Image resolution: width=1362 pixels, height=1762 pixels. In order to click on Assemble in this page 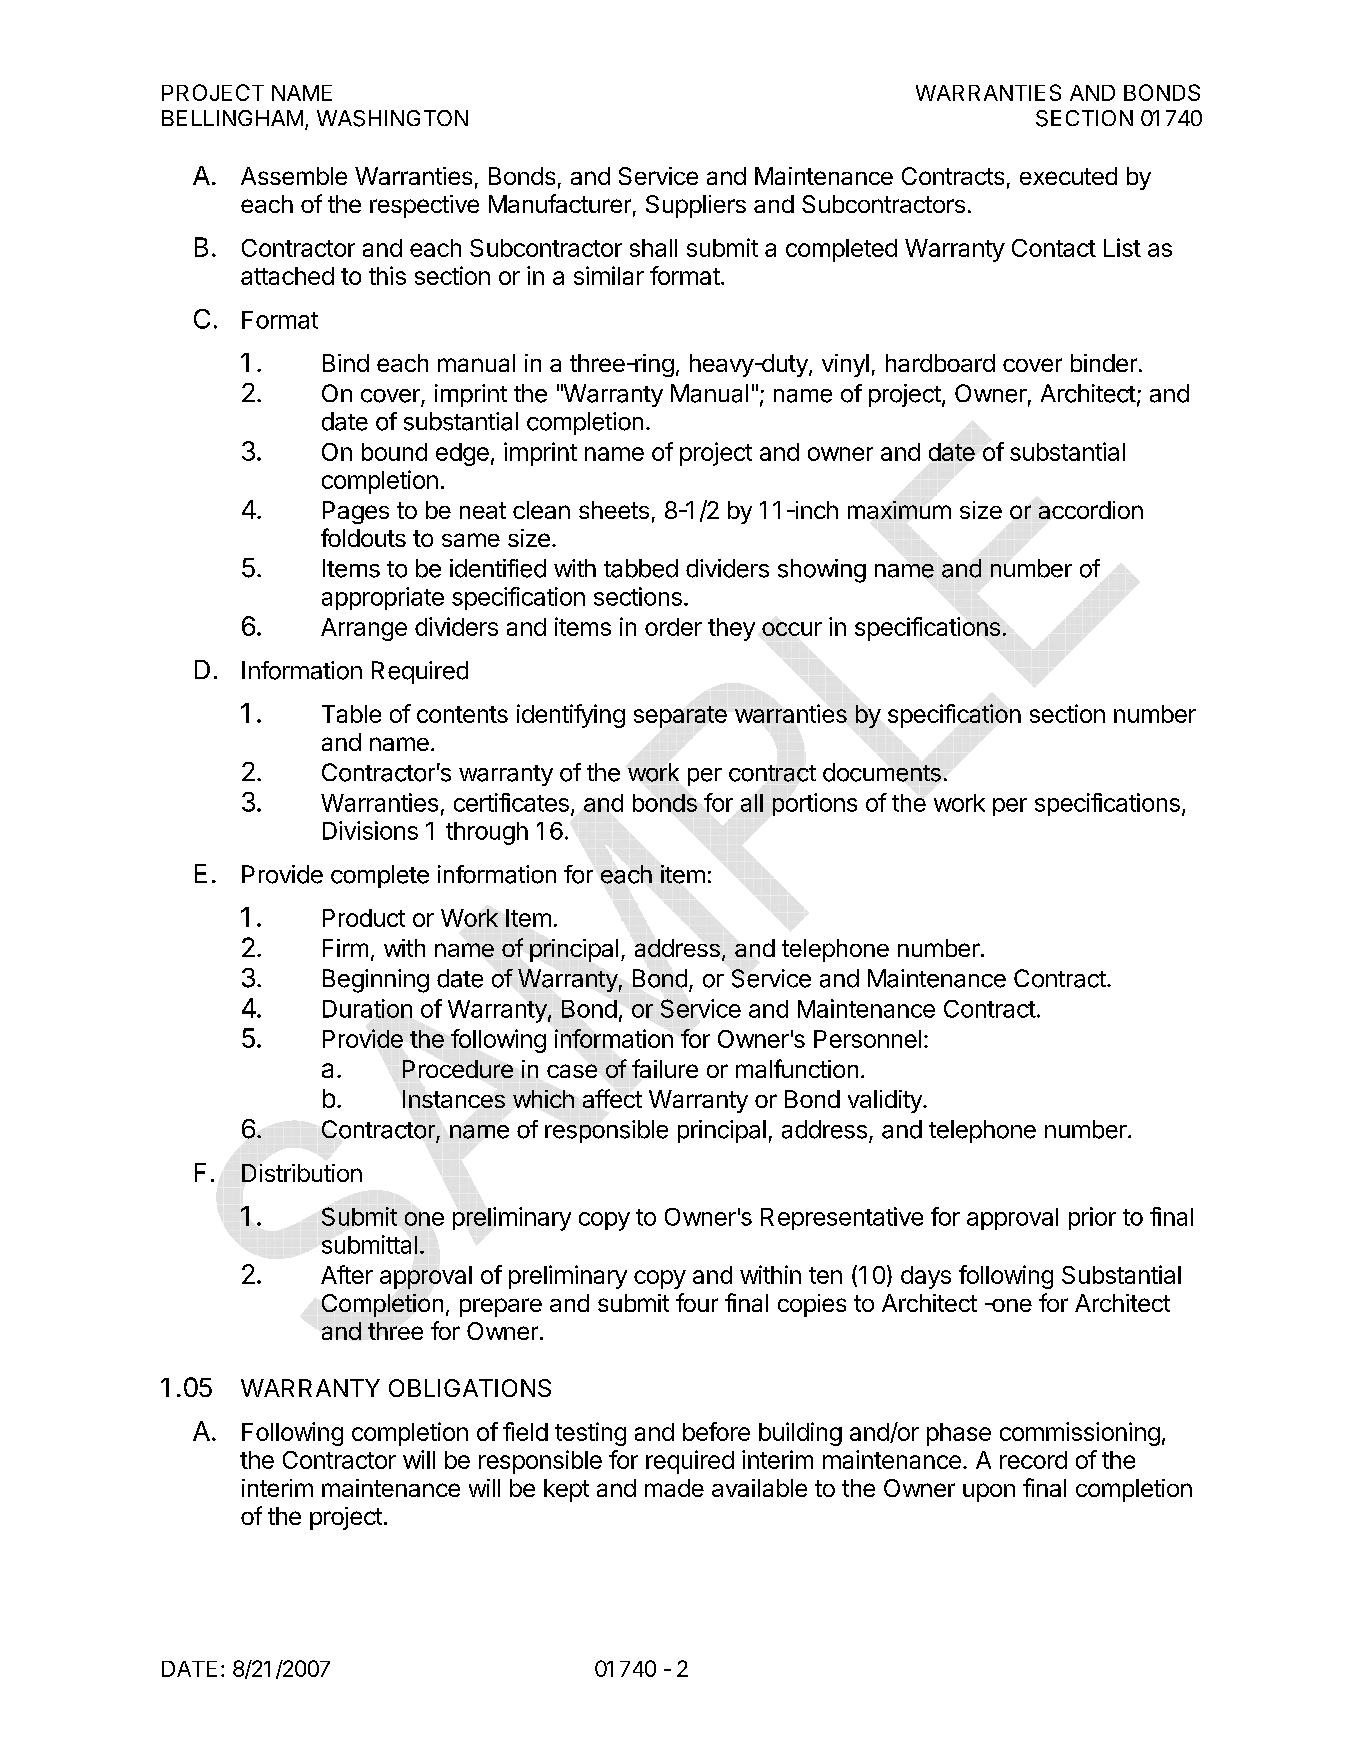, I will do `click(294, 176)`.
